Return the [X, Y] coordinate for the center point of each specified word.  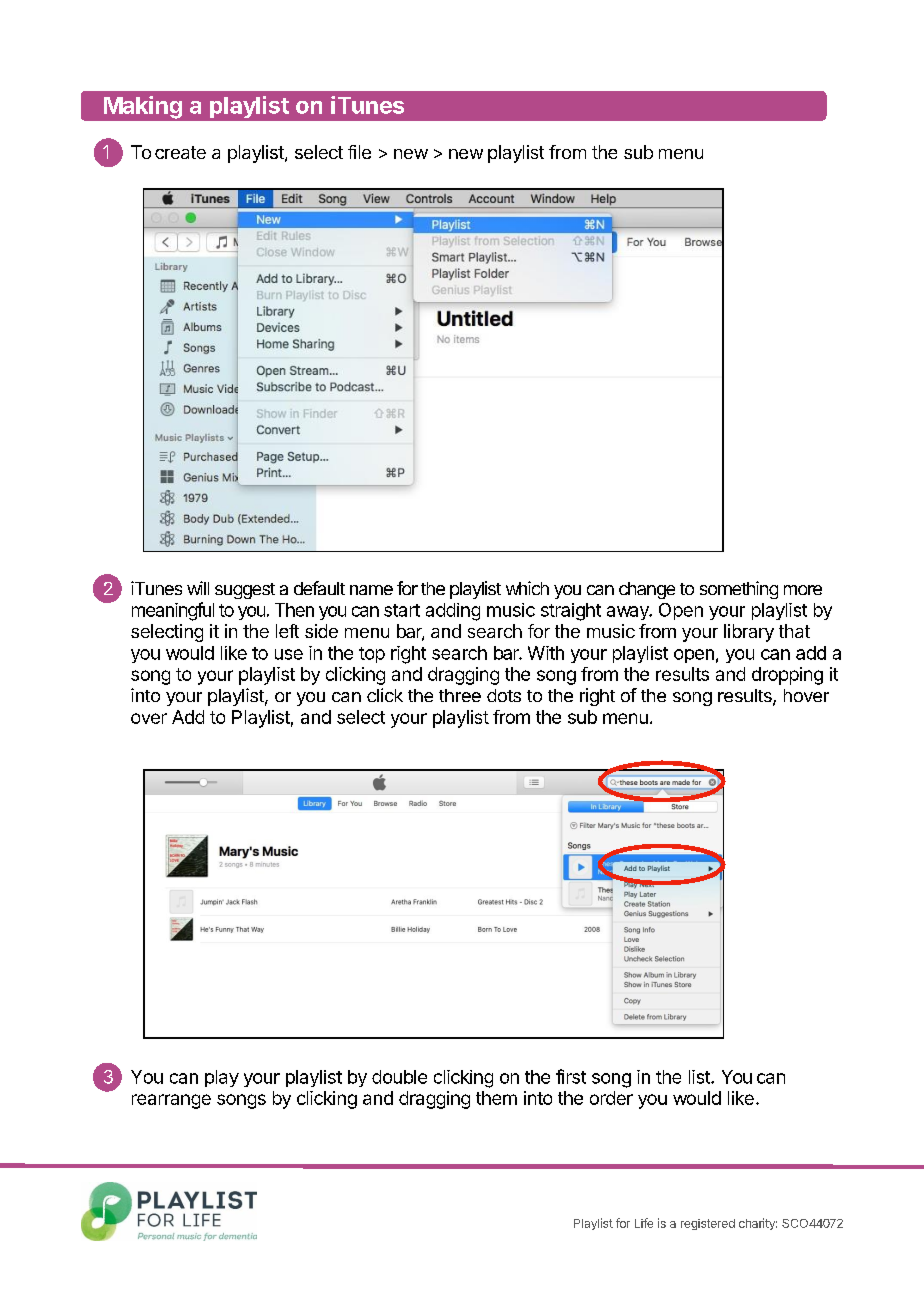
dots [504, 695]
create [180, 152]
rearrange [171, 1101]
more [803, 590]
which [527, 588]
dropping [787, 676]
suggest [245, 591]
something [739, 590]
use [289, 654]
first [571, 1076]
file [359, 152]
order [611, 1098]
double [399, 1077]
